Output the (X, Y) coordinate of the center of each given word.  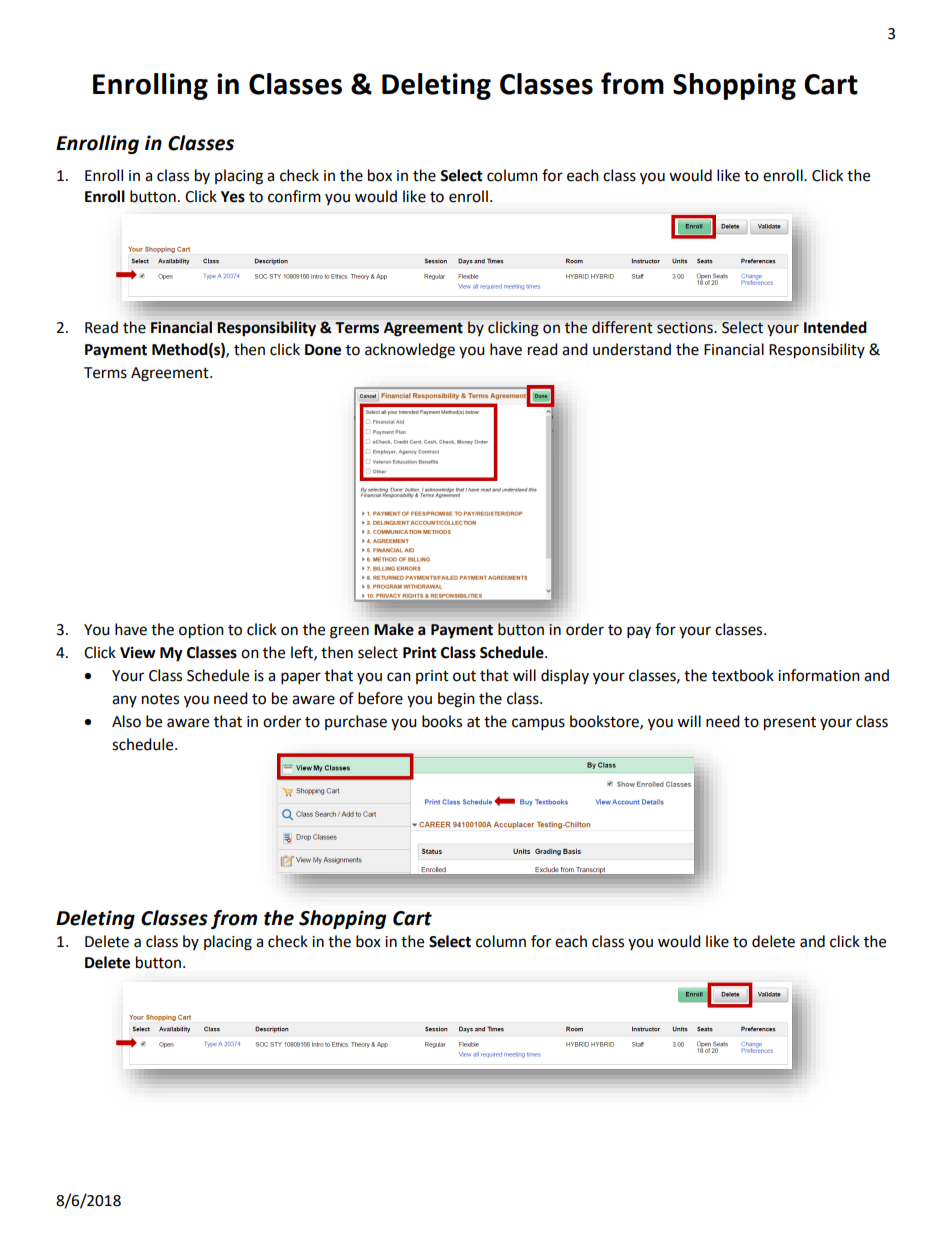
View (138, 652)
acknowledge (410, 351)
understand (632, 349)
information (819, 675)
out (464, 676)
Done (323, 350)
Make (394, 629)
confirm (294, 196)
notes (160, 699)
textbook (743, 675)
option (201, 631)
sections (686, 328)
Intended (835, 327)
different (622, 327)
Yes (233, 197)
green (349, 632)
